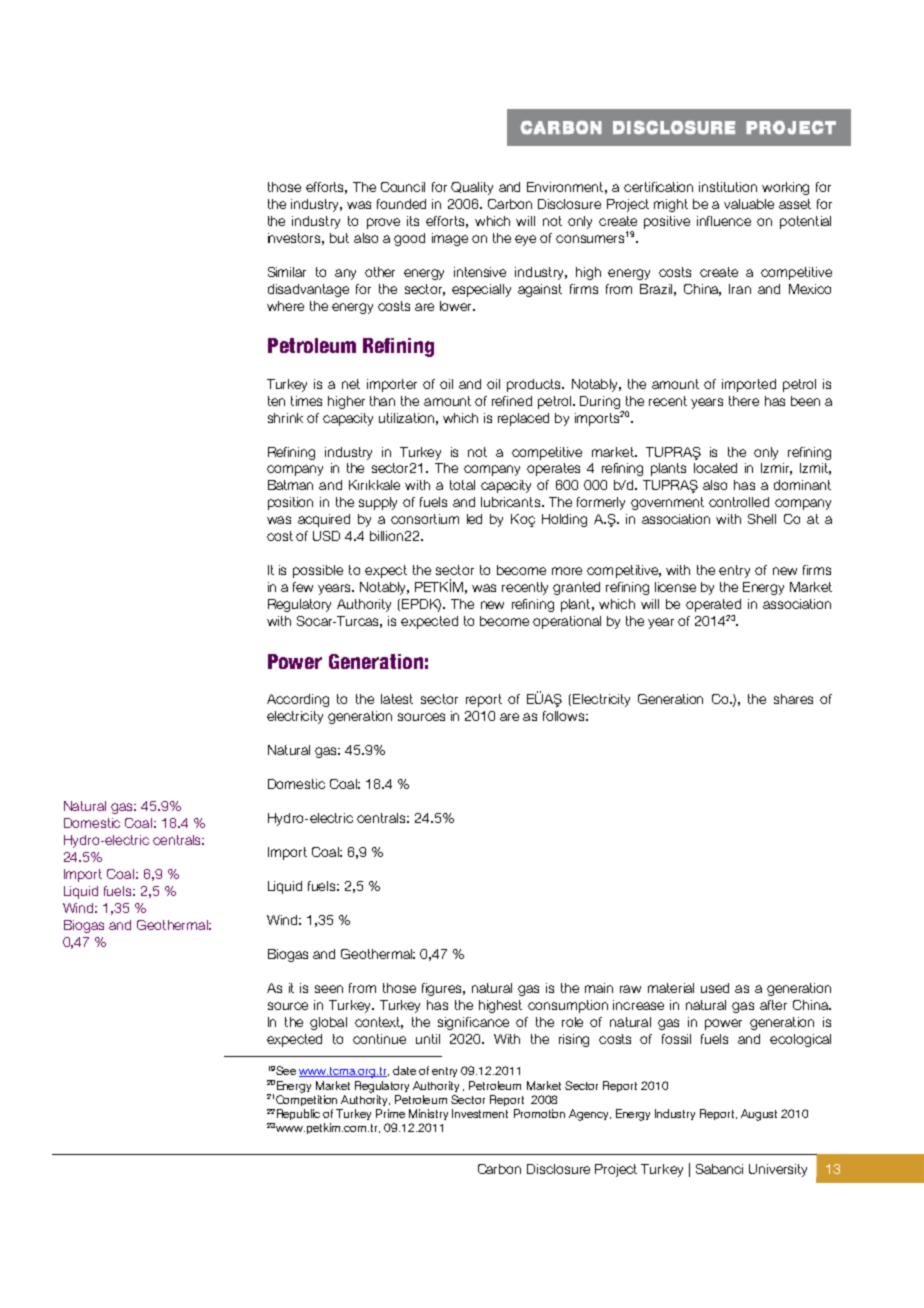  I want to click on operational, so click(567, 622).
